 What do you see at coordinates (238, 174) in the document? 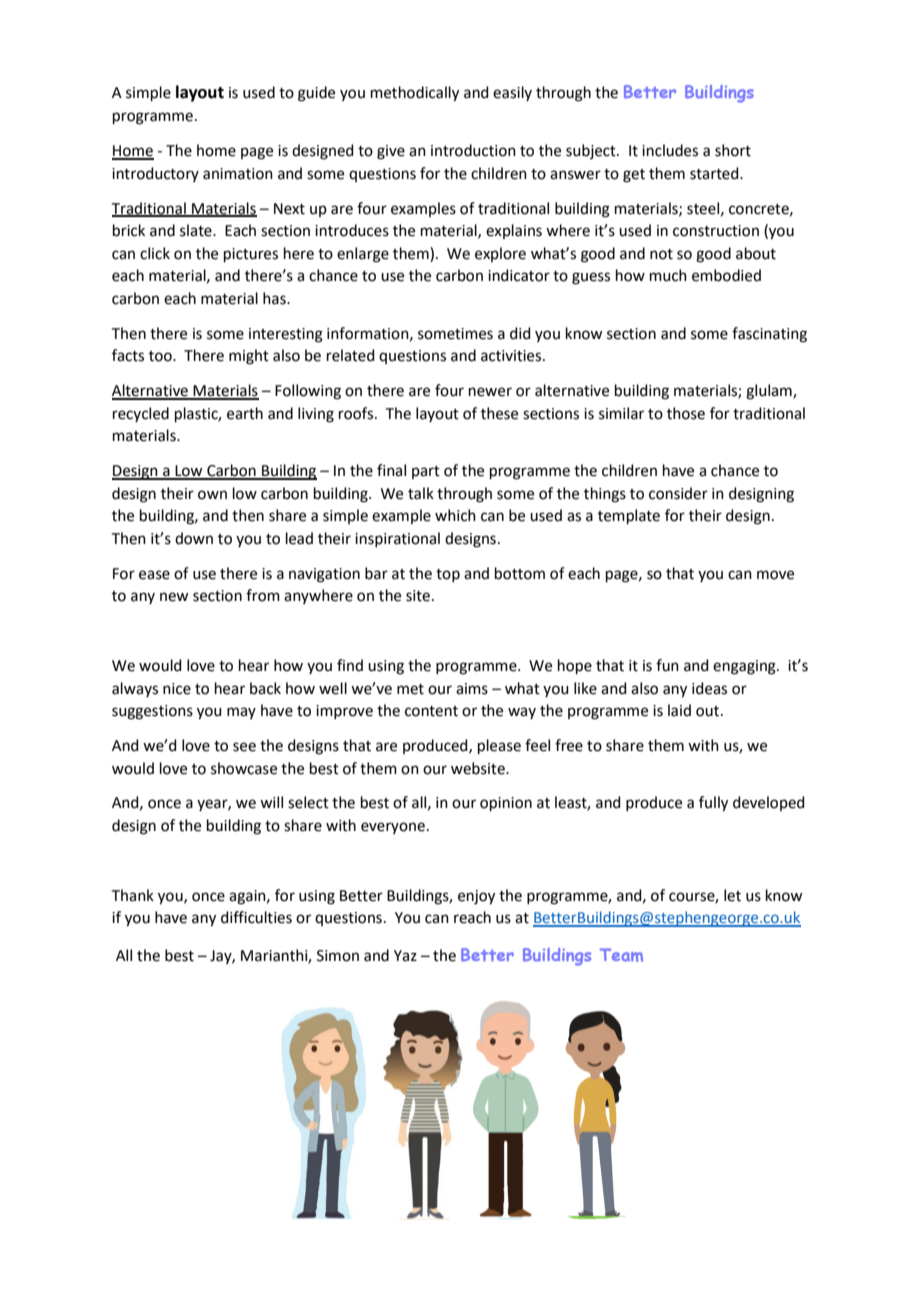
I see `animation` at bounding box center [238, 174].
